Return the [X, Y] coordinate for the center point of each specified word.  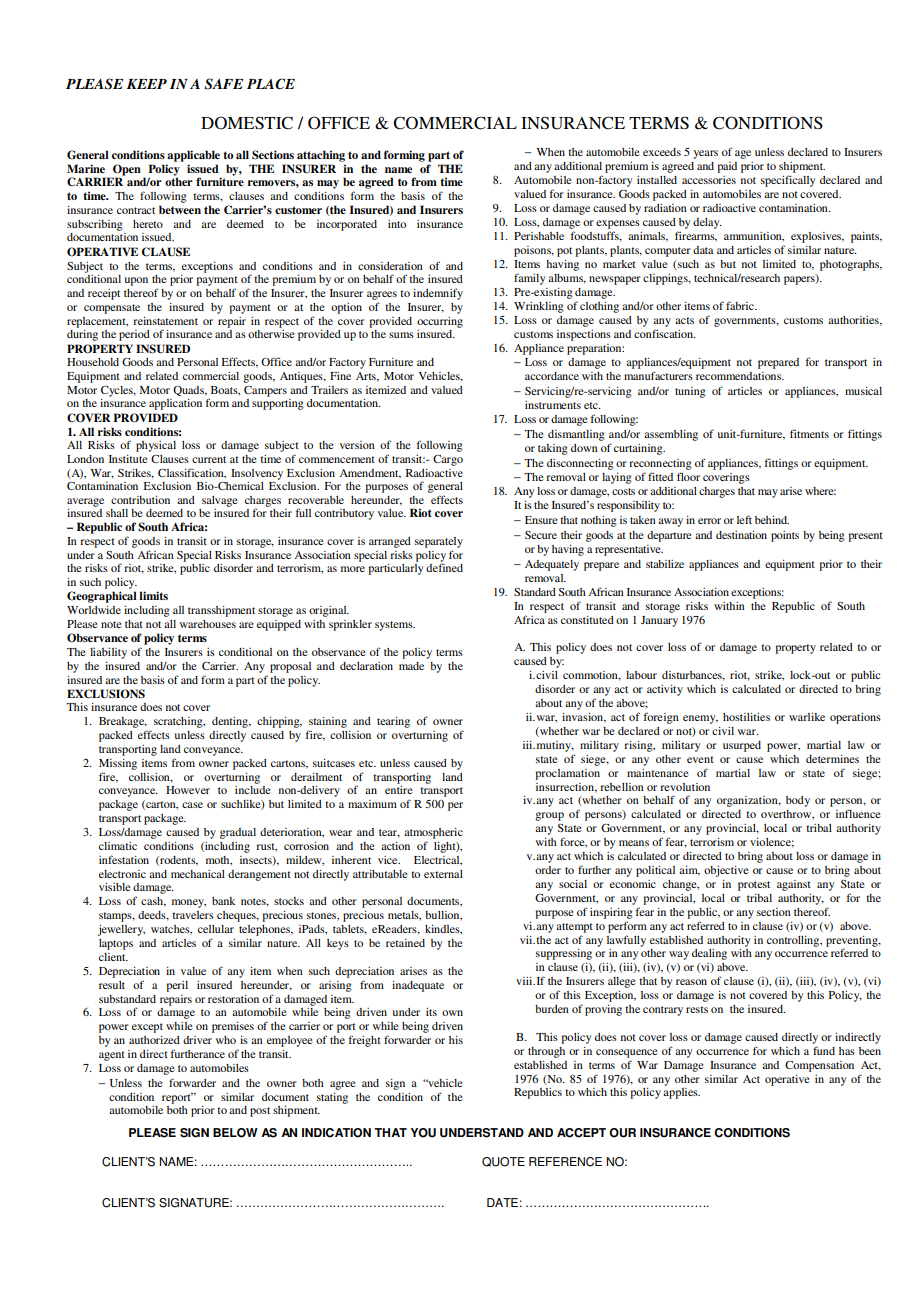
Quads [189, 391]
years [706, 154]
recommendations [739, 376]
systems [395, 626]
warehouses [208, 624]
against [794, 885]
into [397, 224]
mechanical [198, 874]
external [443, 874]
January [659, 621]
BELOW [235, 1133]
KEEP [147, 84]
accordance [552, 376]
